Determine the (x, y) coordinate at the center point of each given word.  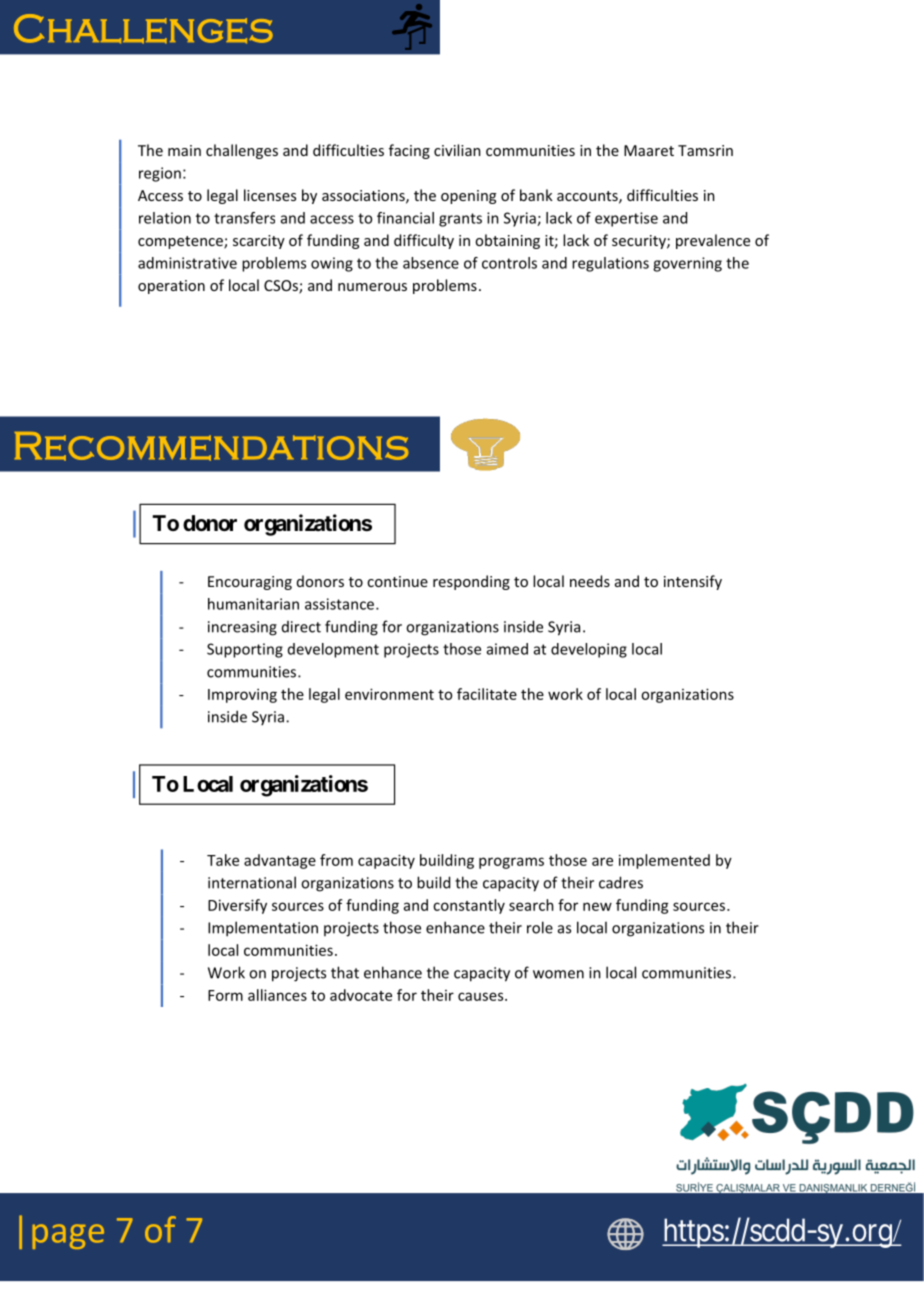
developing (589, 650)
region (160, 174)
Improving (242, 695)
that (345, 972)
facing (409, 151)
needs (590, 581)
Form (225, 995)
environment (389, 694)
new (597, 906)
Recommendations (211, 446)
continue (397, 581)
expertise (626, 219)
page (68, 1236)
